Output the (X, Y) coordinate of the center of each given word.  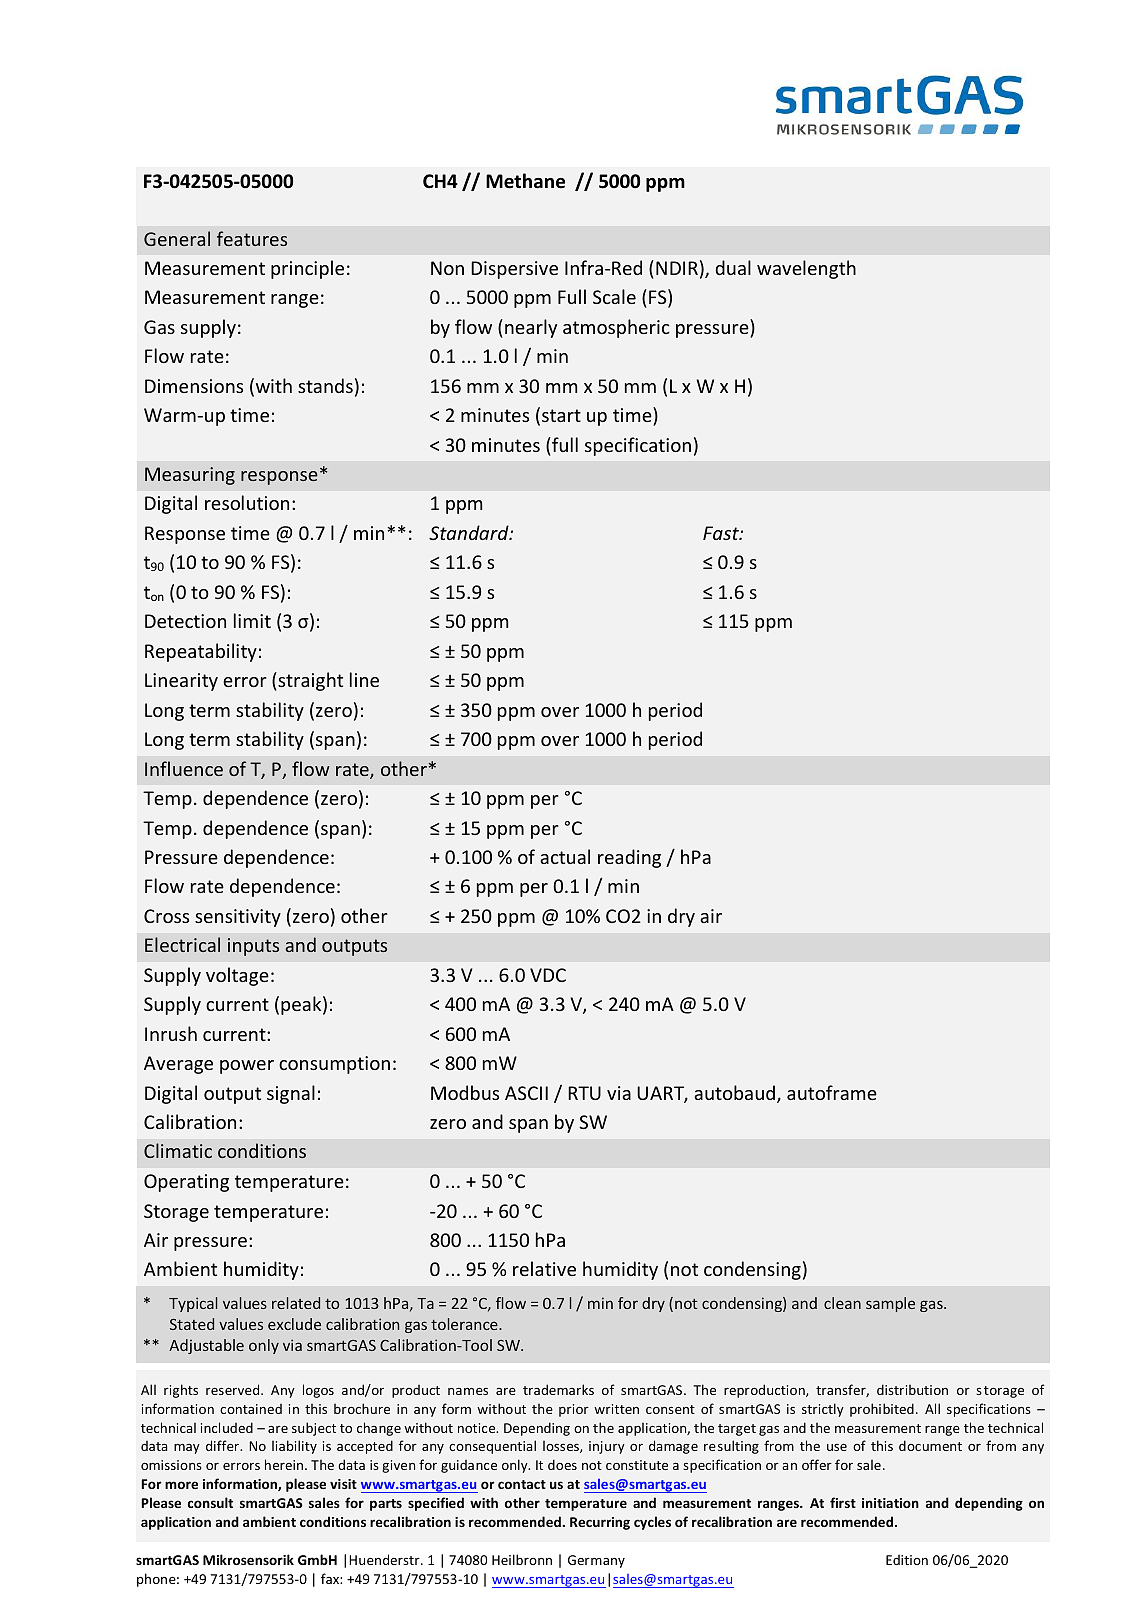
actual (565, 856)
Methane (525, 181)
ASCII (526, 1093)
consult (210, 1502)
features (252, 238)
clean (842, 1303)
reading (629, 858)
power (247, 1067)
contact (522, 1484)
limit (252, 620)
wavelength (806, 269)
